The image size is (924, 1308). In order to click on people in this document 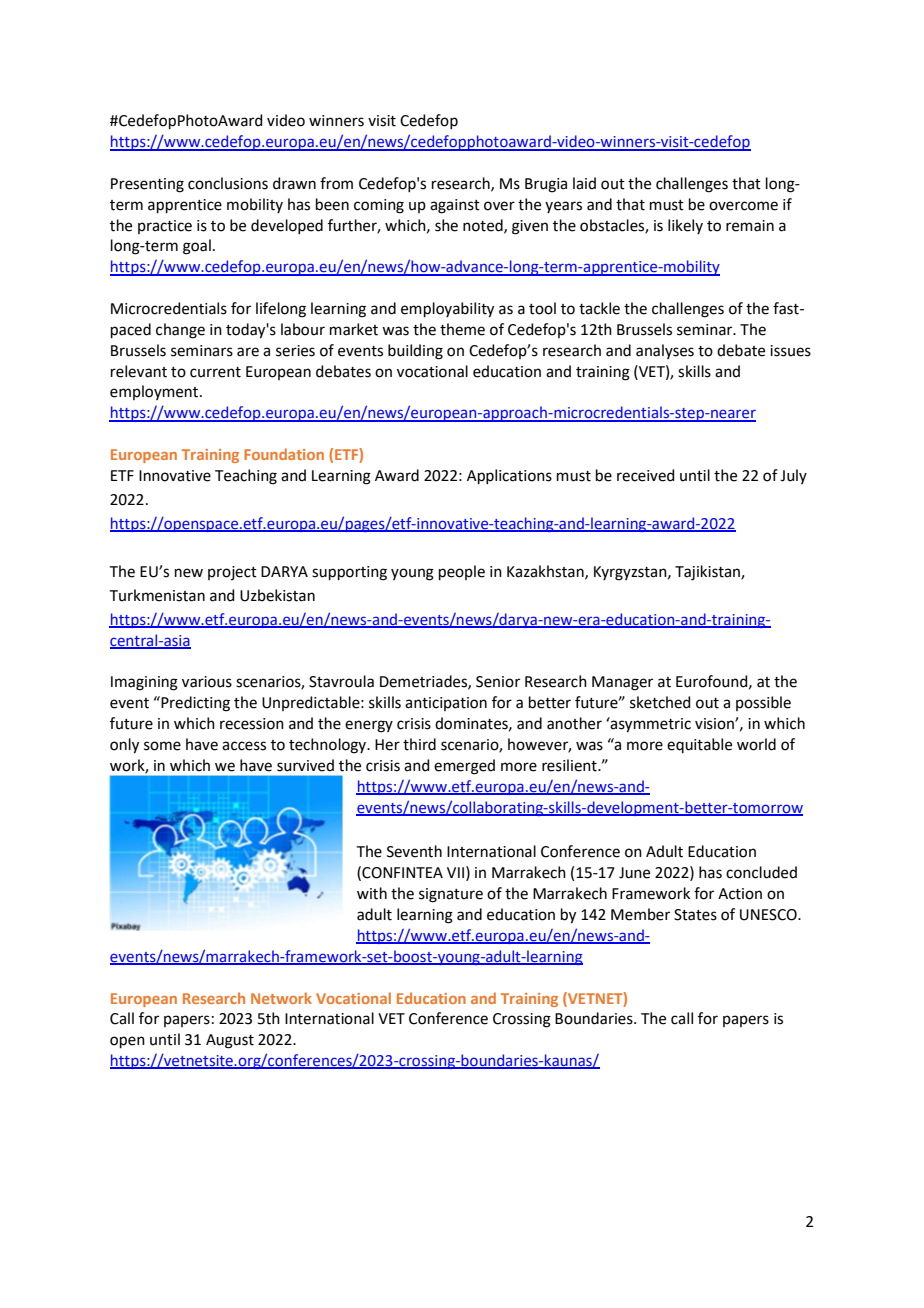, I will do `click(462, 572)`.
